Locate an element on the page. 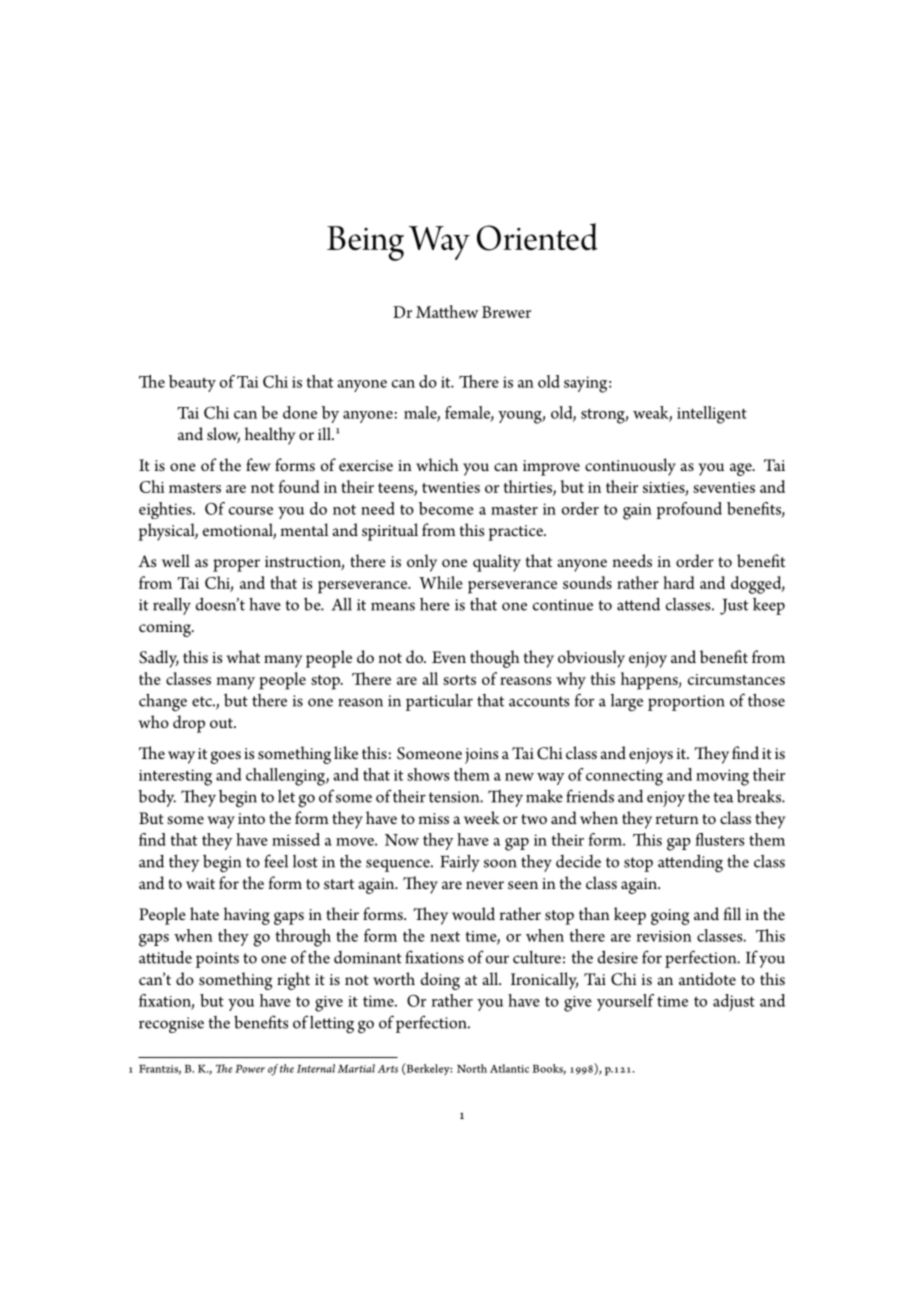  Oriented is located at coordinates (537, 237).
